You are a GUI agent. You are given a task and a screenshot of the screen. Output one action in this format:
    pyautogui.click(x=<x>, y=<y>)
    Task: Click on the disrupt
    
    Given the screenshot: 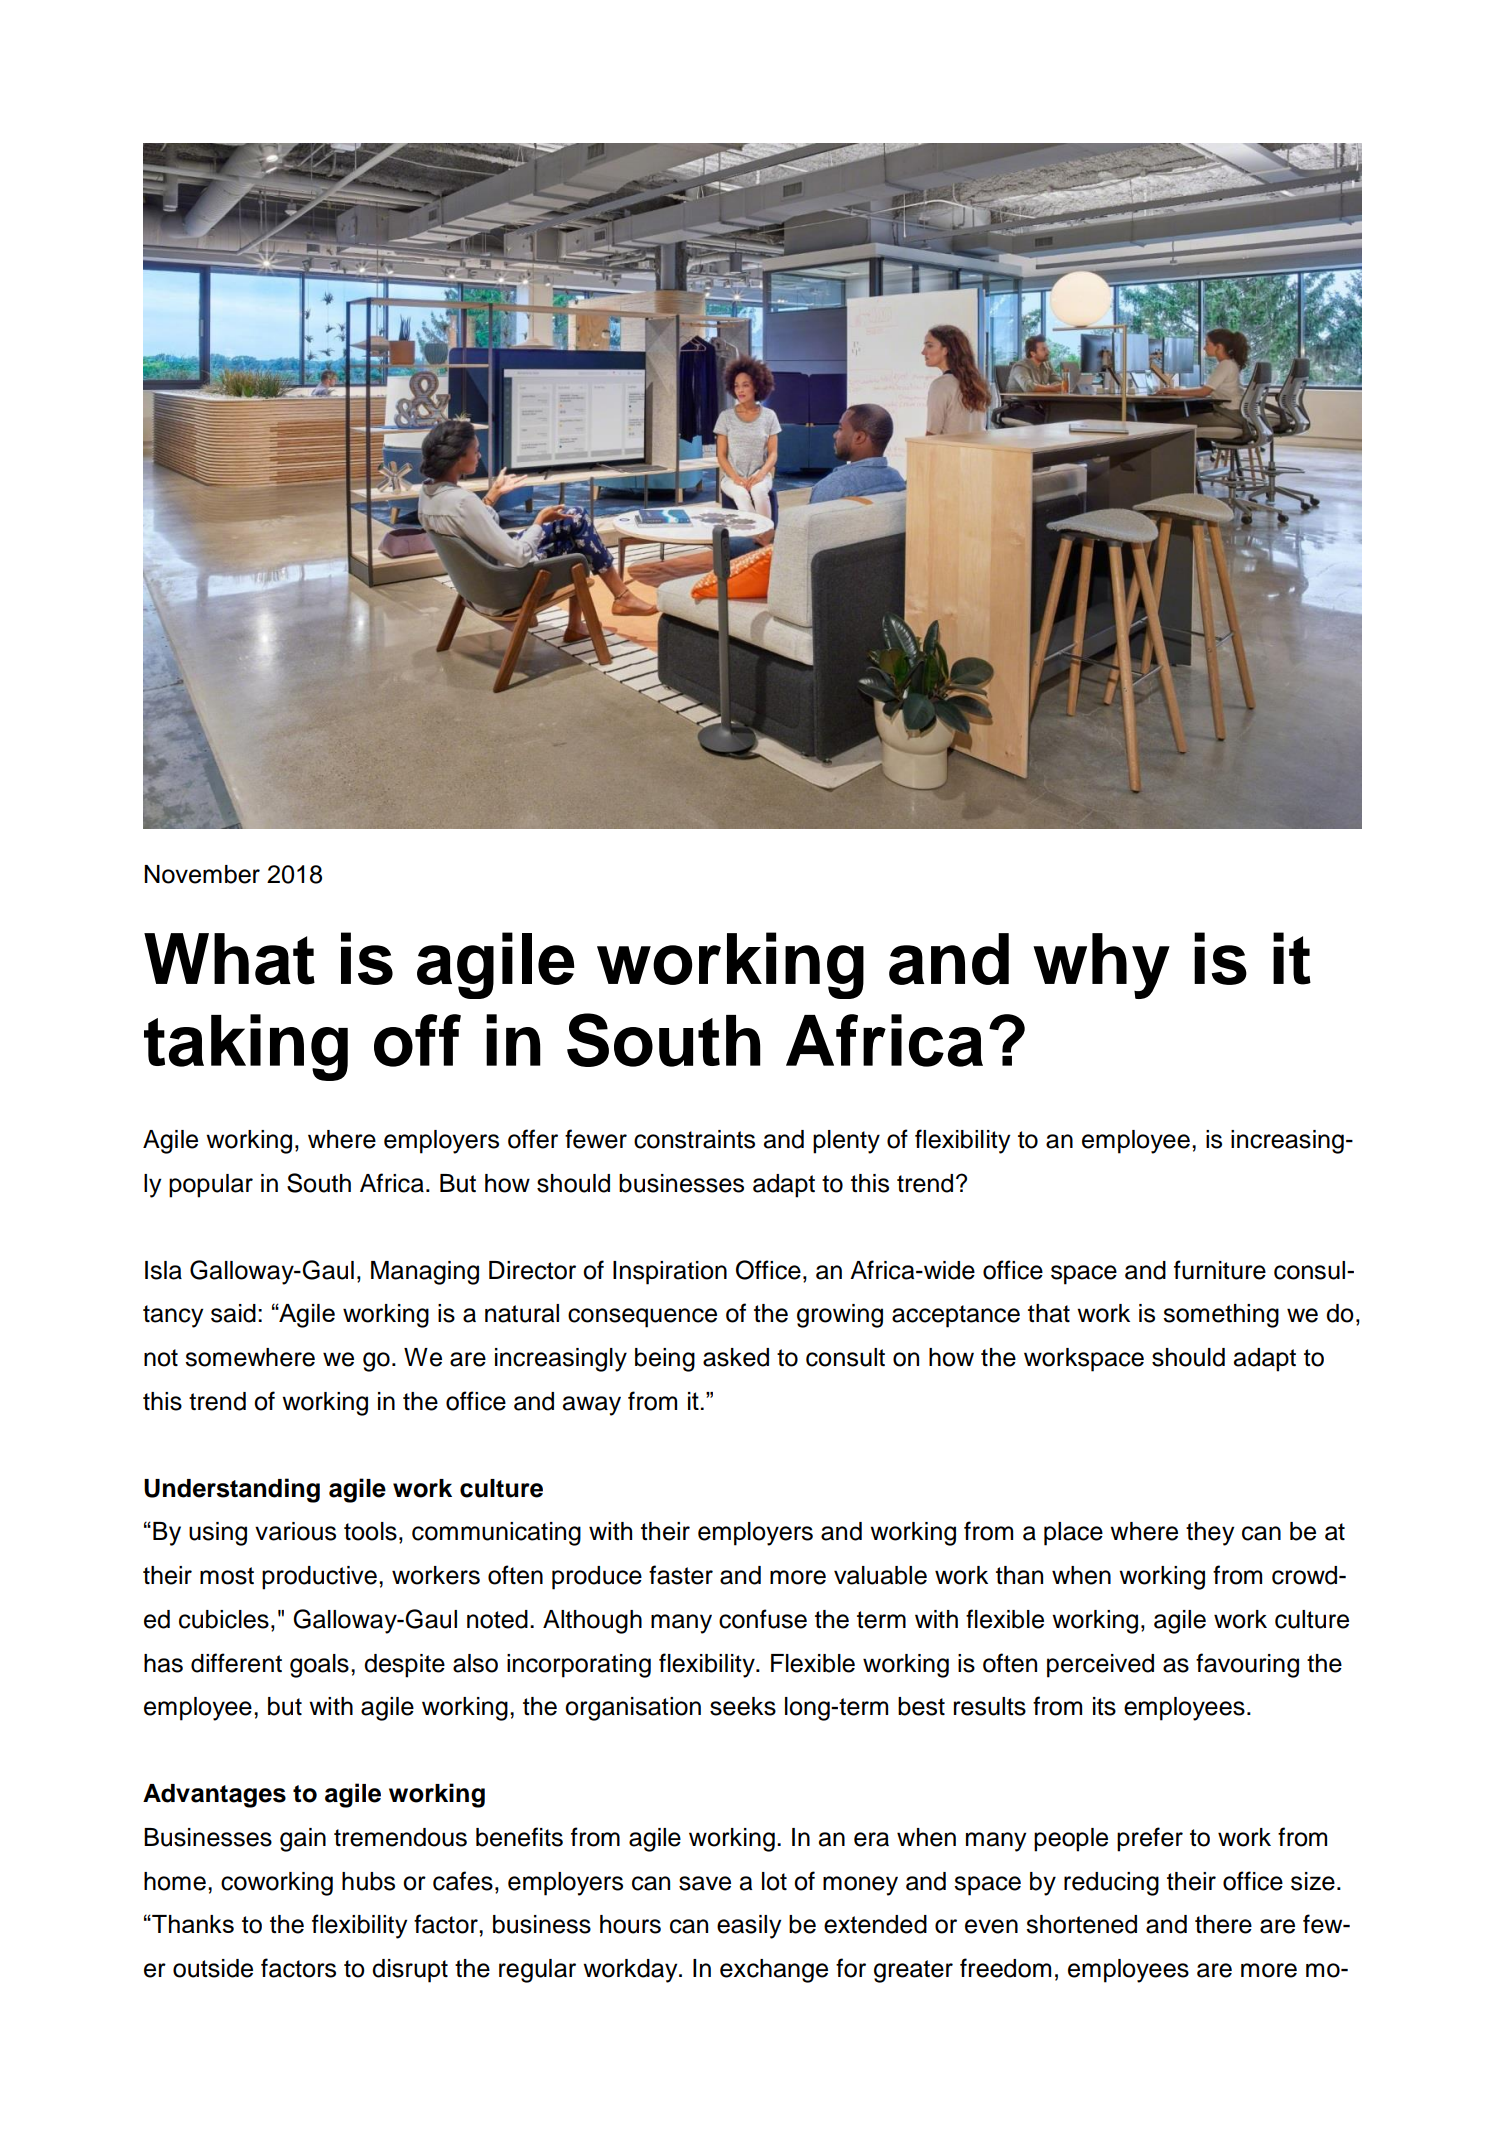 What is the action you would take?
    pyautogui.click(x=410, y=1971)
